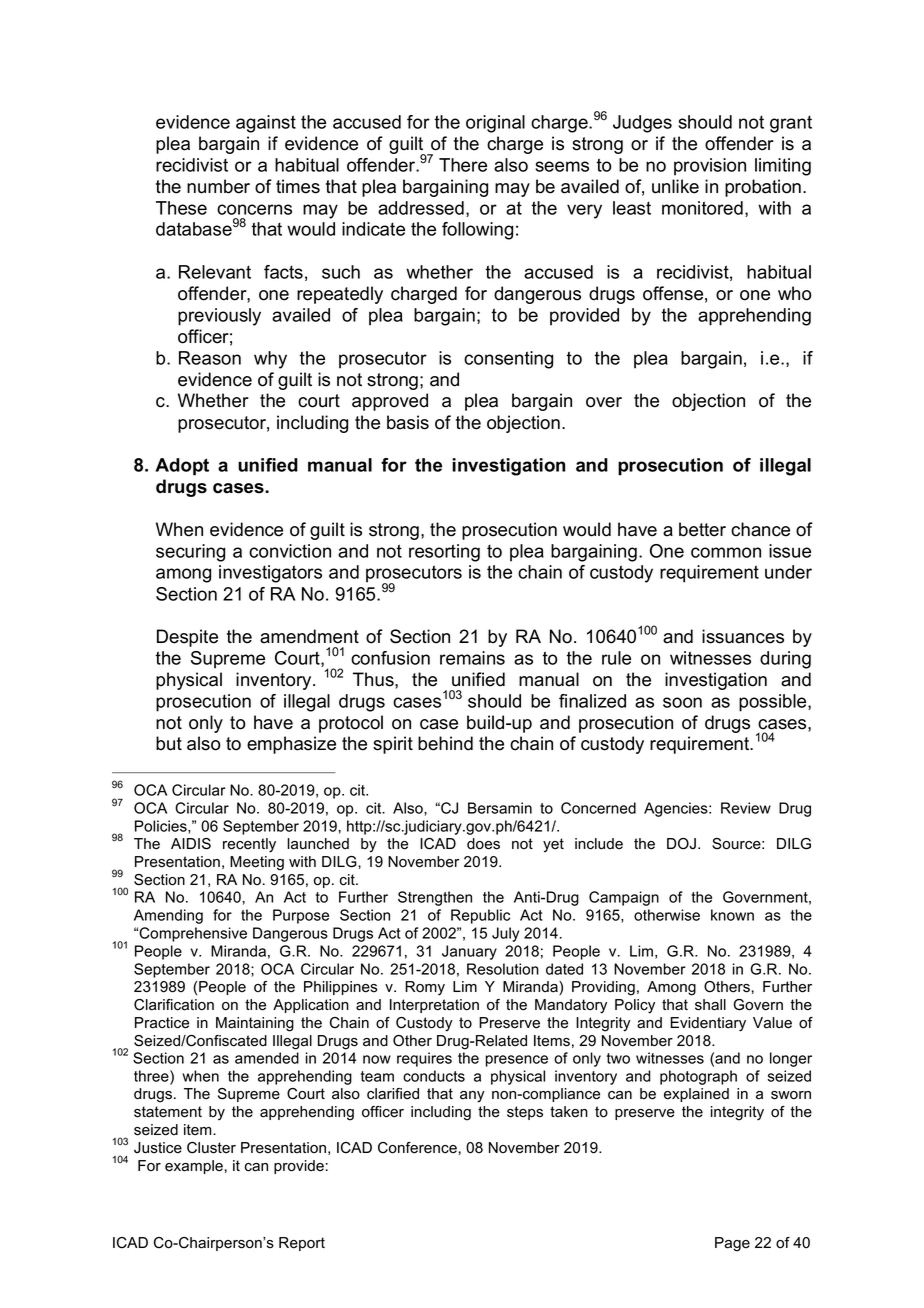  I want to click on Conference, so click(417, 1148).
